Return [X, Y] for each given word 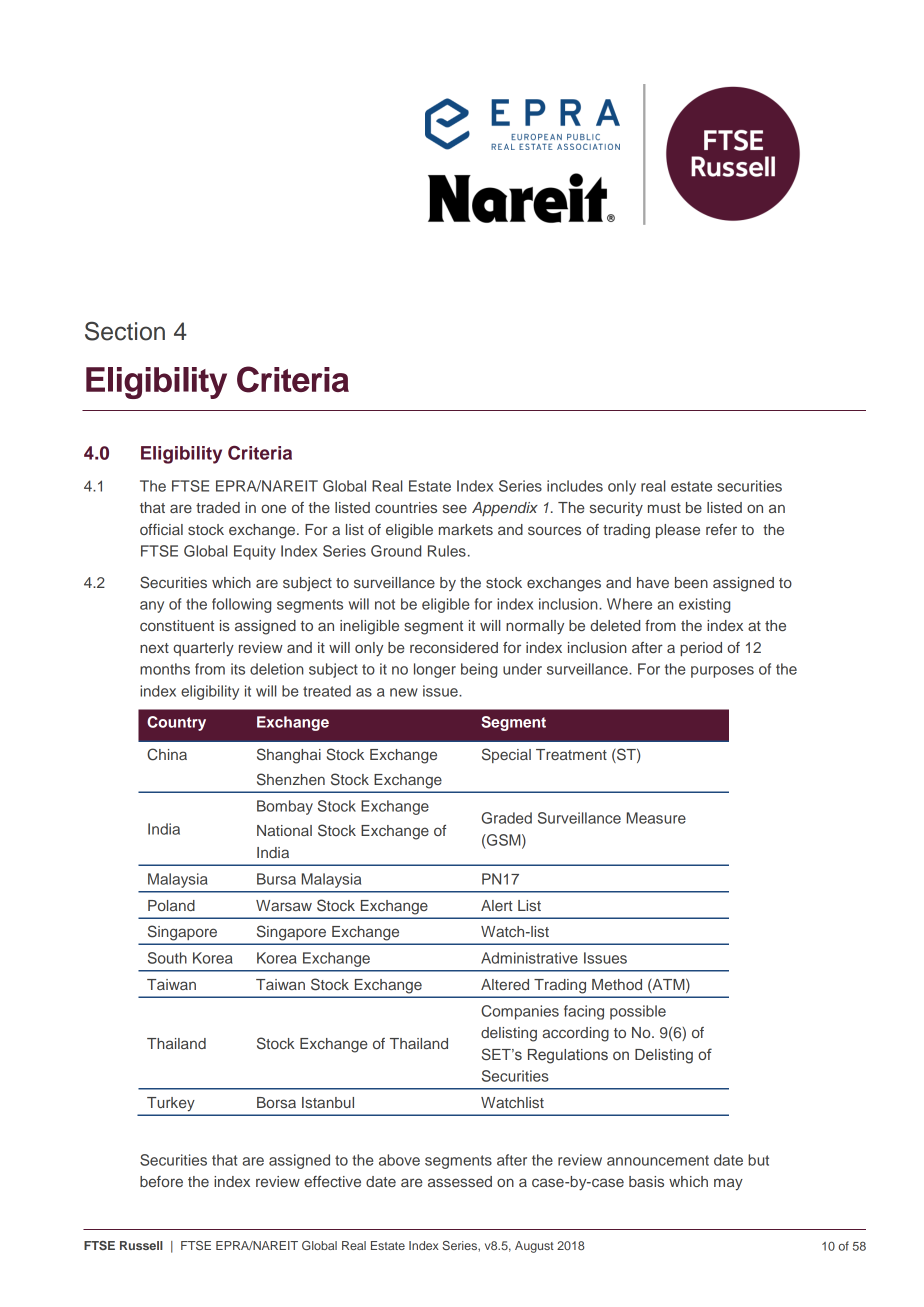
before [161, 1181]
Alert [497, 905]
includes [575, 486]
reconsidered [454, 647]
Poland [171, 905]
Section [125, 331]
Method [617, 984]
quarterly [203, 649]
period [701, 649]
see [455, 508]
